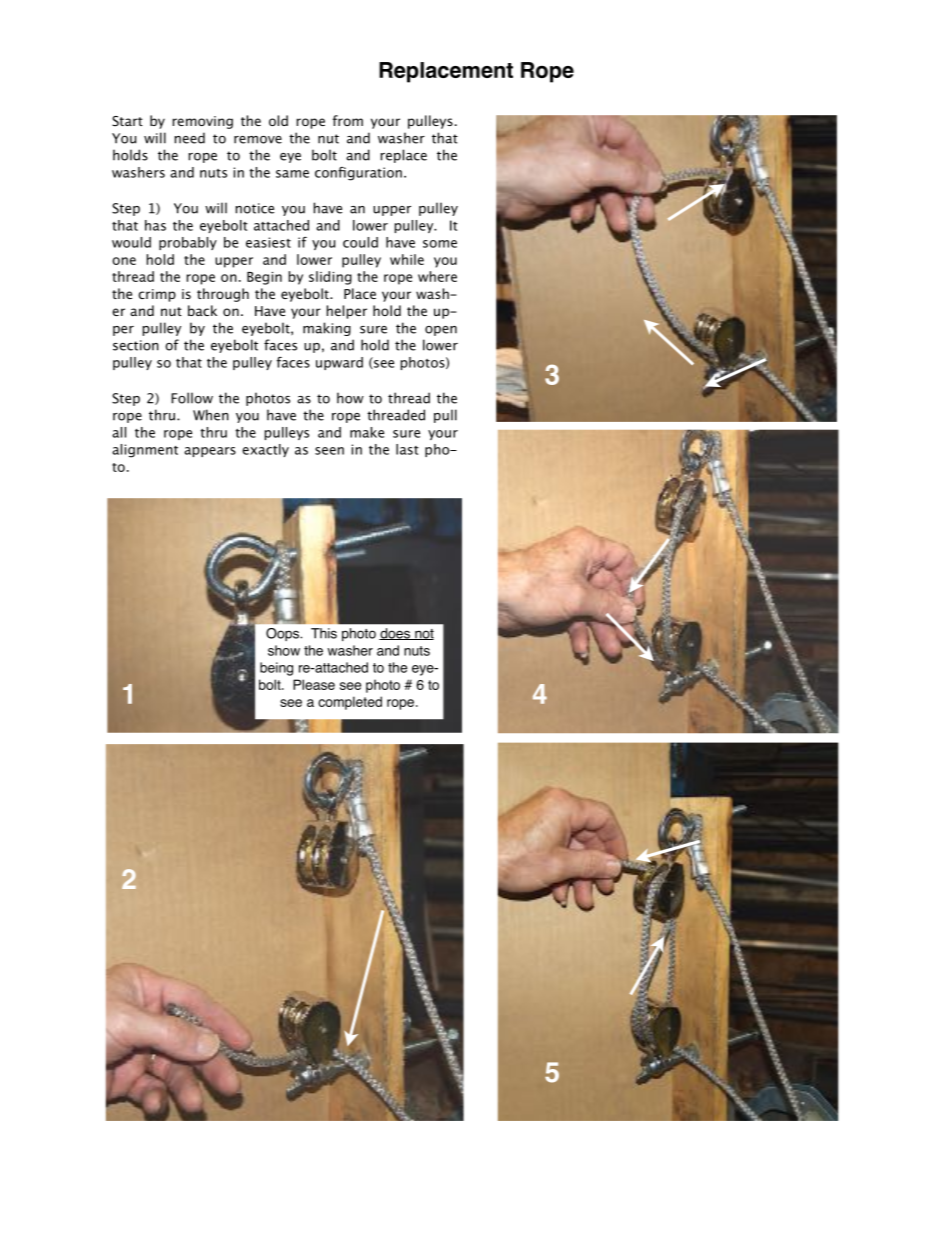 Image resolution: width=952 pixels, height=1233 pixels. Describe the element at coordinates (145, 451) in the page. I see `alignment` at that location.
